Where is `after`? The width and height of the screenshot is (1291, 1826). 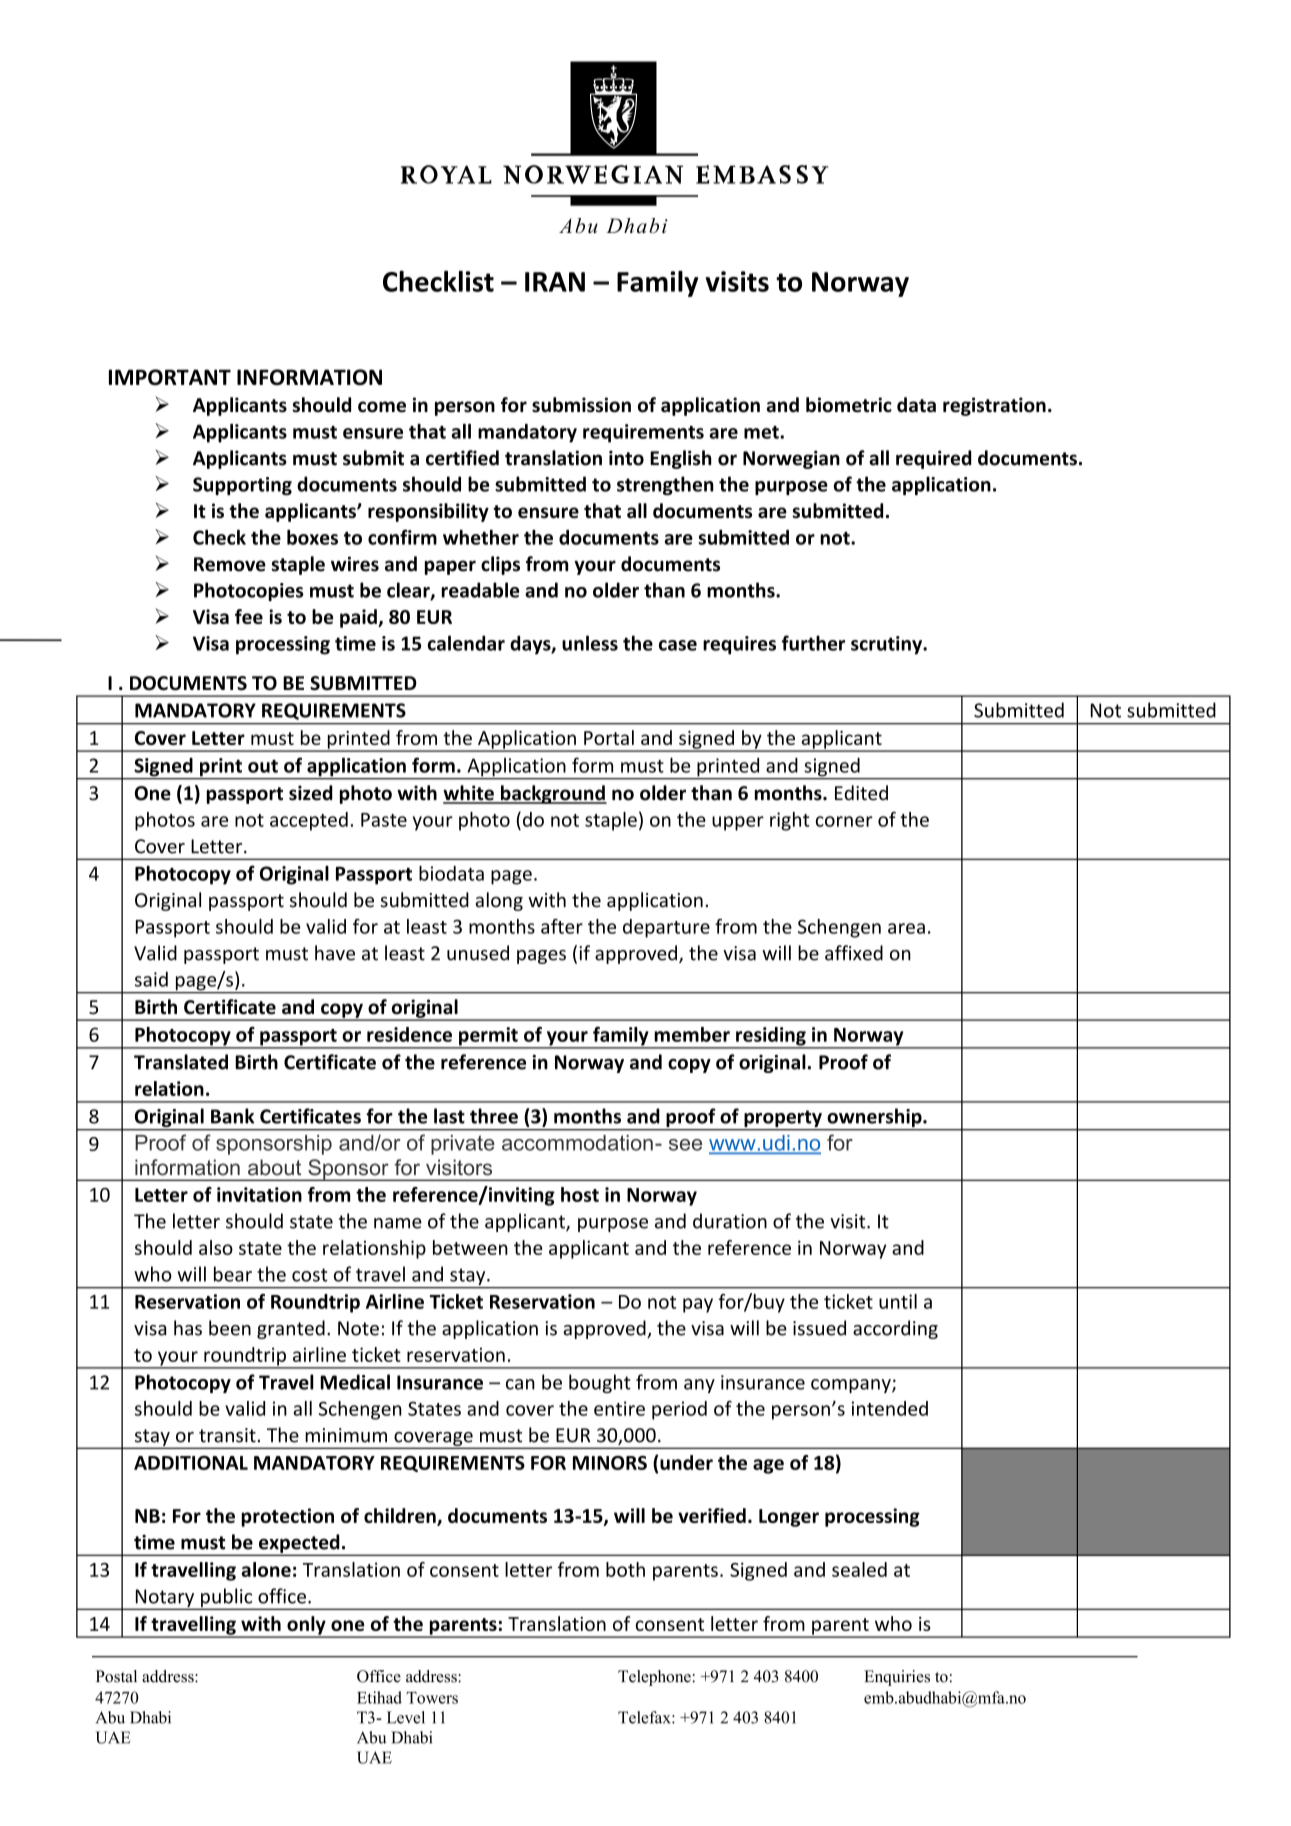 after is located at coordinates (562, 926).
